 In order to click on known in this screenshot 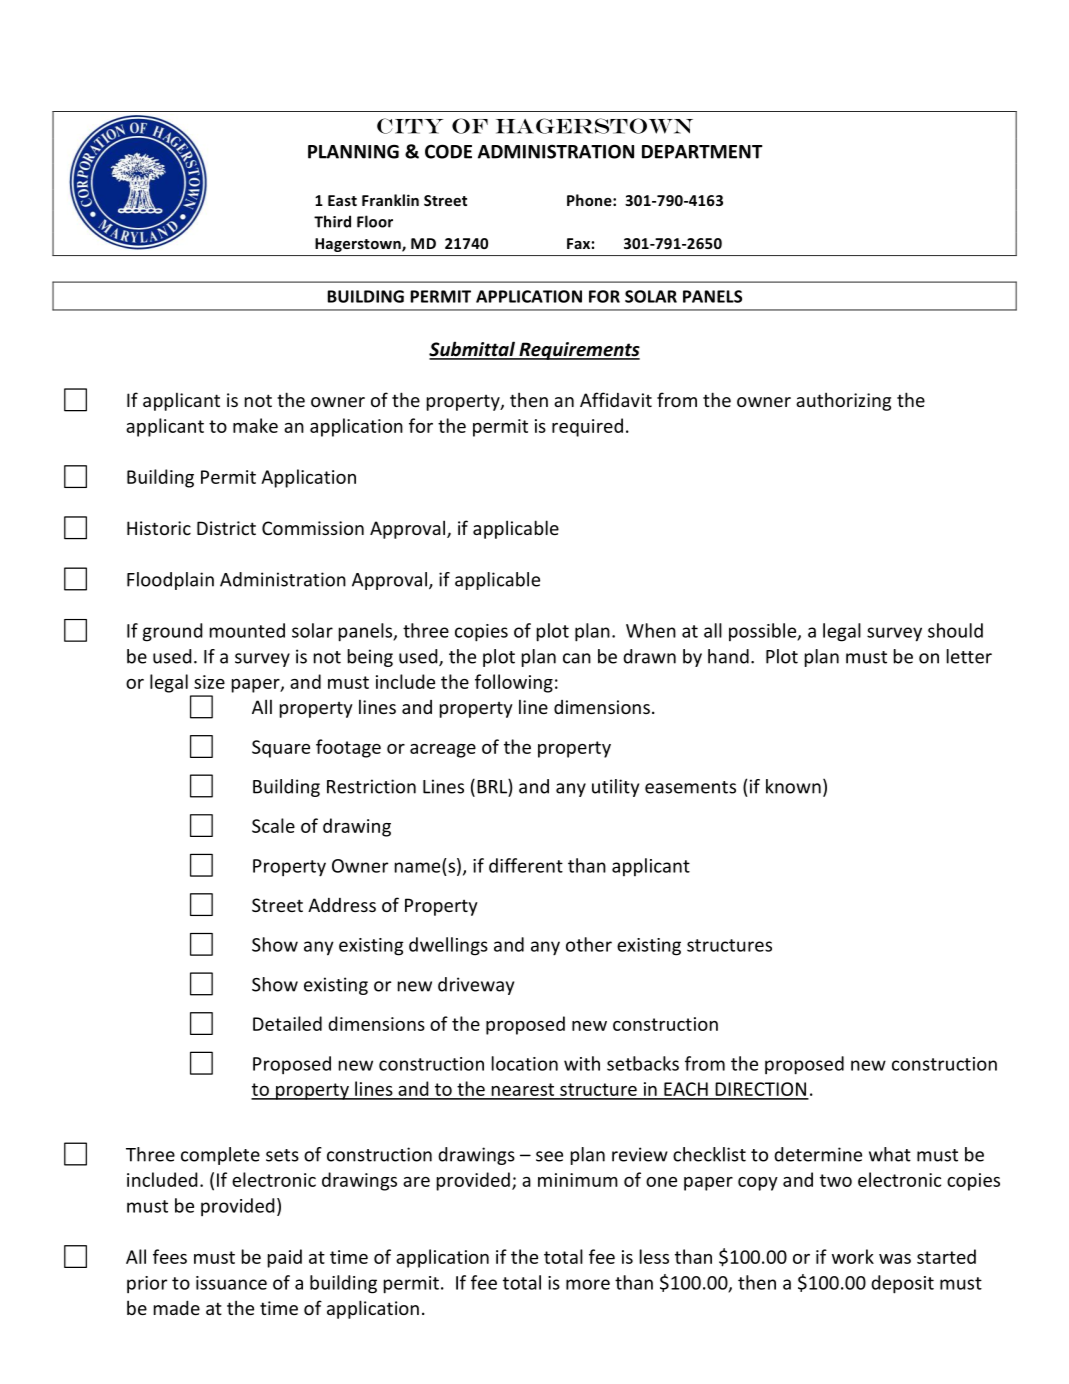, I will do `click(793, 786)`.
